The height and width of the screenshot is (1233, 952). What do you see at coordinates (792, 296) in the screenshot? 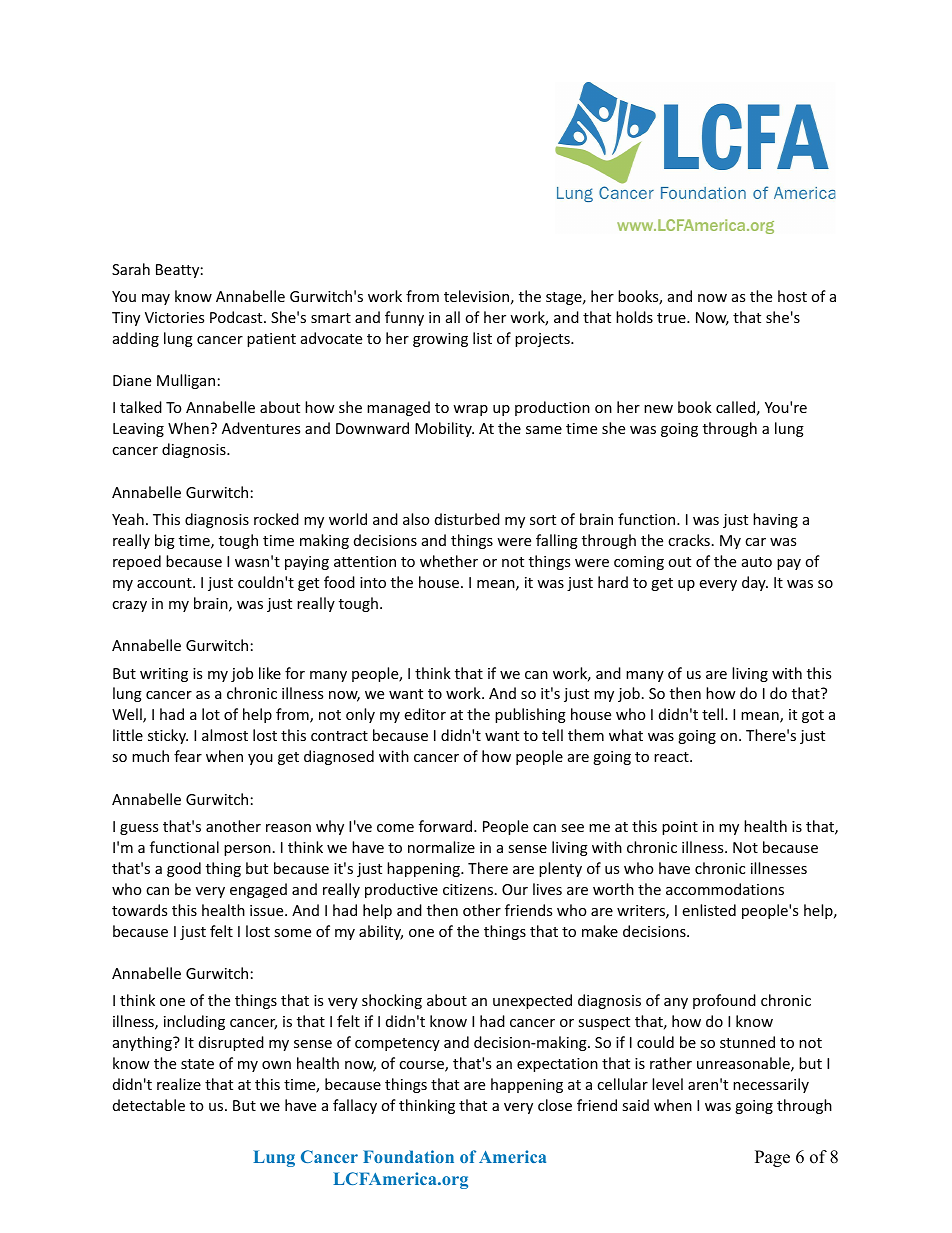
I see `host` at bounding box center [792, 296].
